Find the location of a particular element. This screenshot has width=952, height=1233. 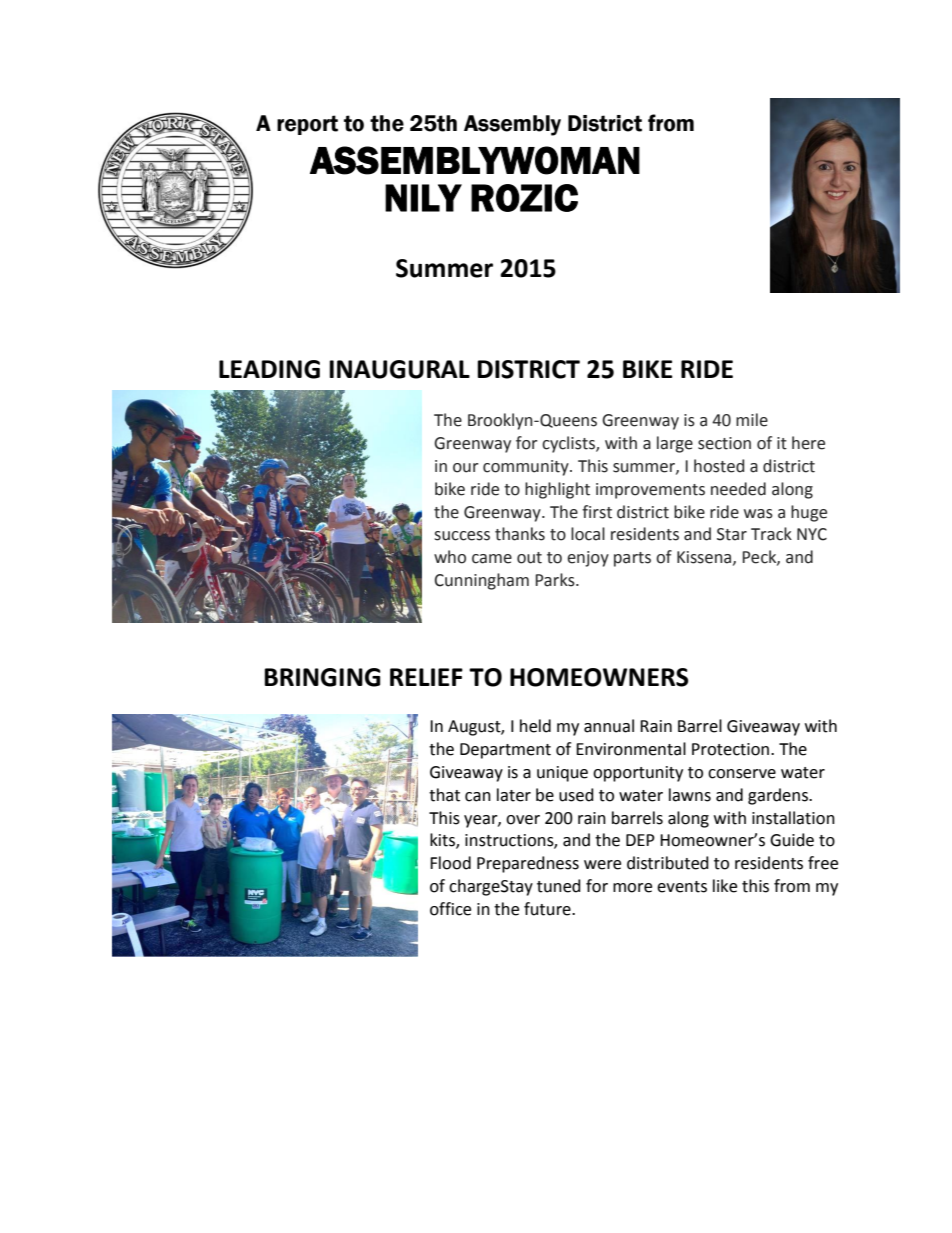

thanks is located at coordinates (520, 534).
